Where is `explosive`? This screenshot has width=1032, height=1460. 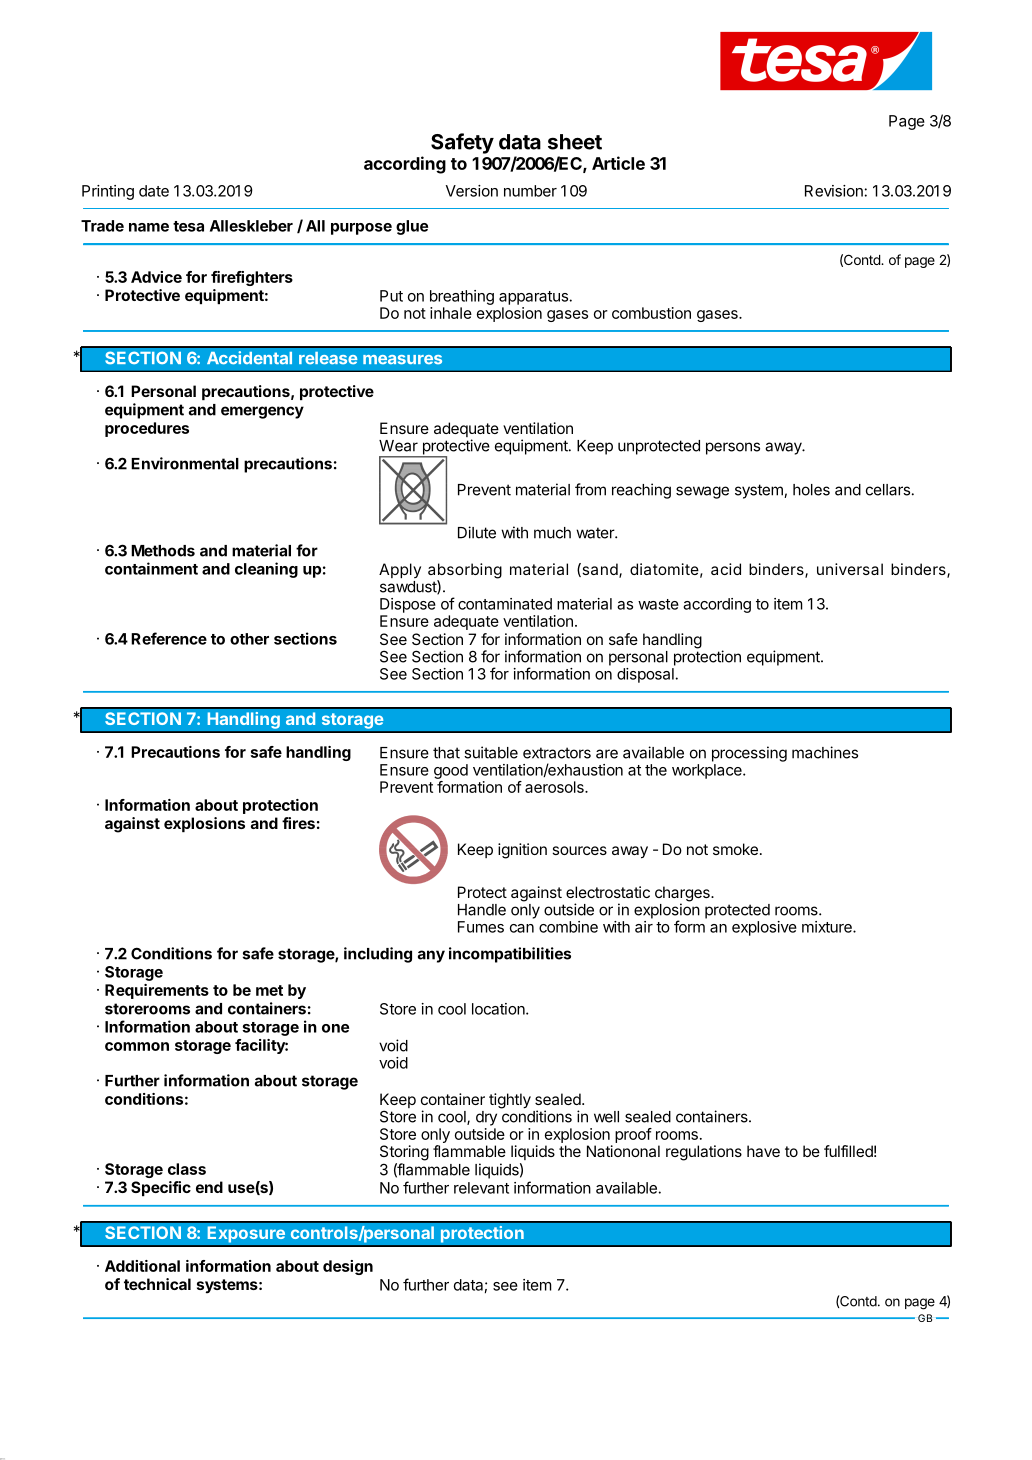 explosive is located at coordinates (764, 928).
